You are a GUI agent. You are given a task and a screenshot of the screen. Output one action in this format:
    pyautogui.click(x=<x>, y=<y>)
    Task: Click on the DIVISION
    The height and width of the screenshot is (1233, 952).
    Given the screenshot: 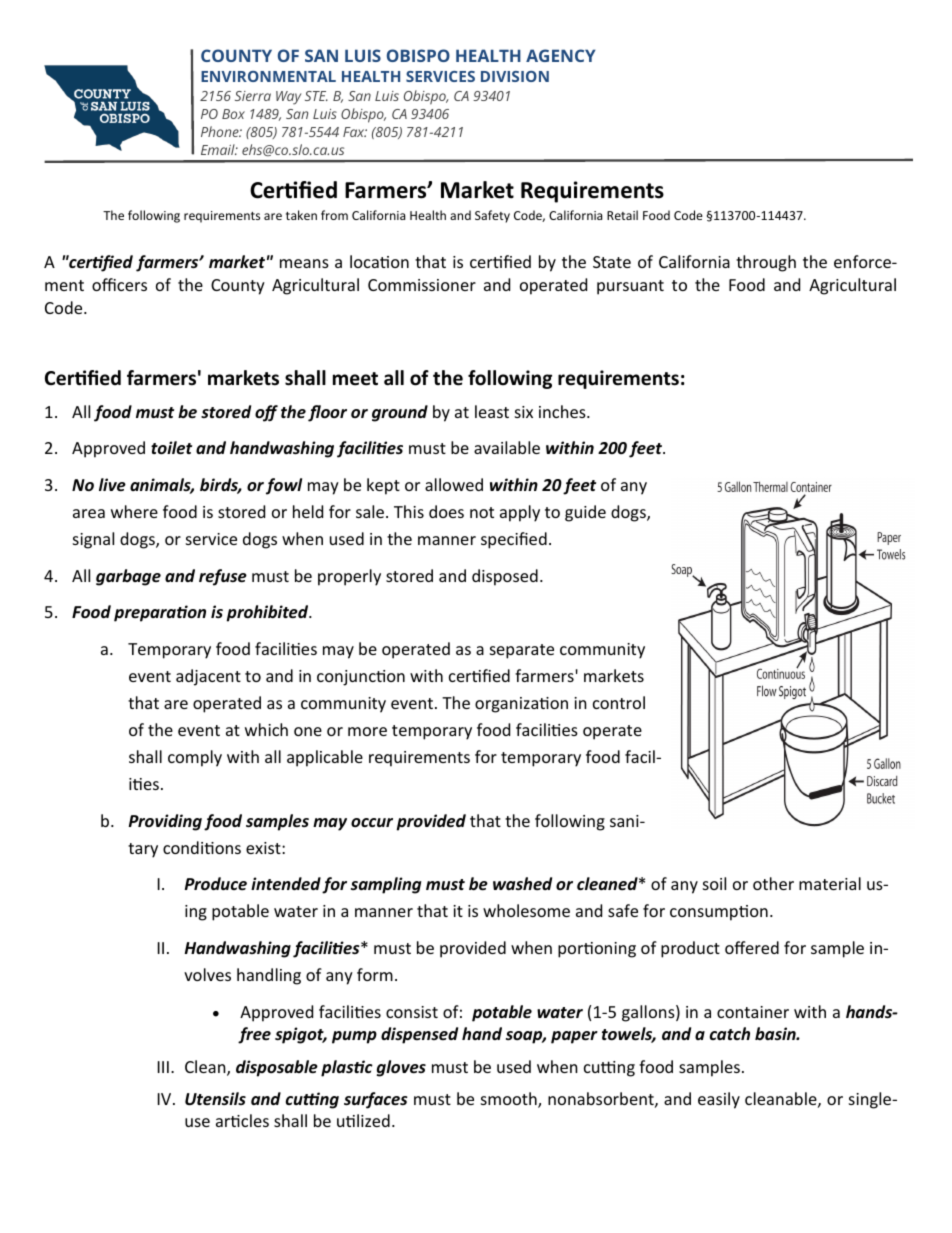 What is the action you would take?
    pyautogui.click(x=515, y=76)
